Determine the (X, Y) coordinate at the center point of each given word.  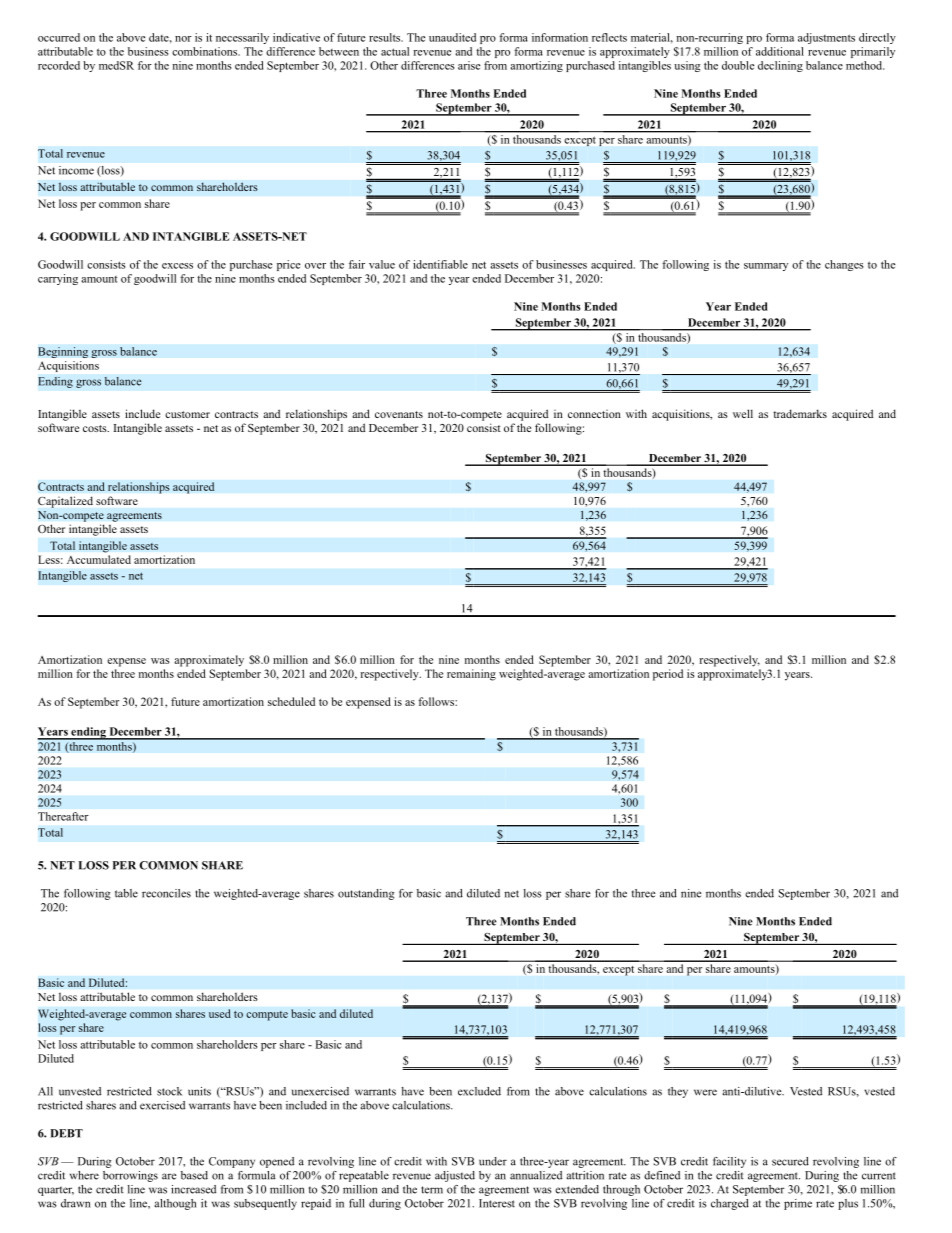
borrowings (130, 1176)
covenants (399, 414)
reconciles (166, 893)
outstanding (366, 894)
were (705, 1092)
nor (183, 39)
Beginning (63, 352)
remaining (471, 675)
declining (780, 66)
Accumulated (99, 559)
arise (469, 65)
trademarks (800, 413)
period (668, 675)
